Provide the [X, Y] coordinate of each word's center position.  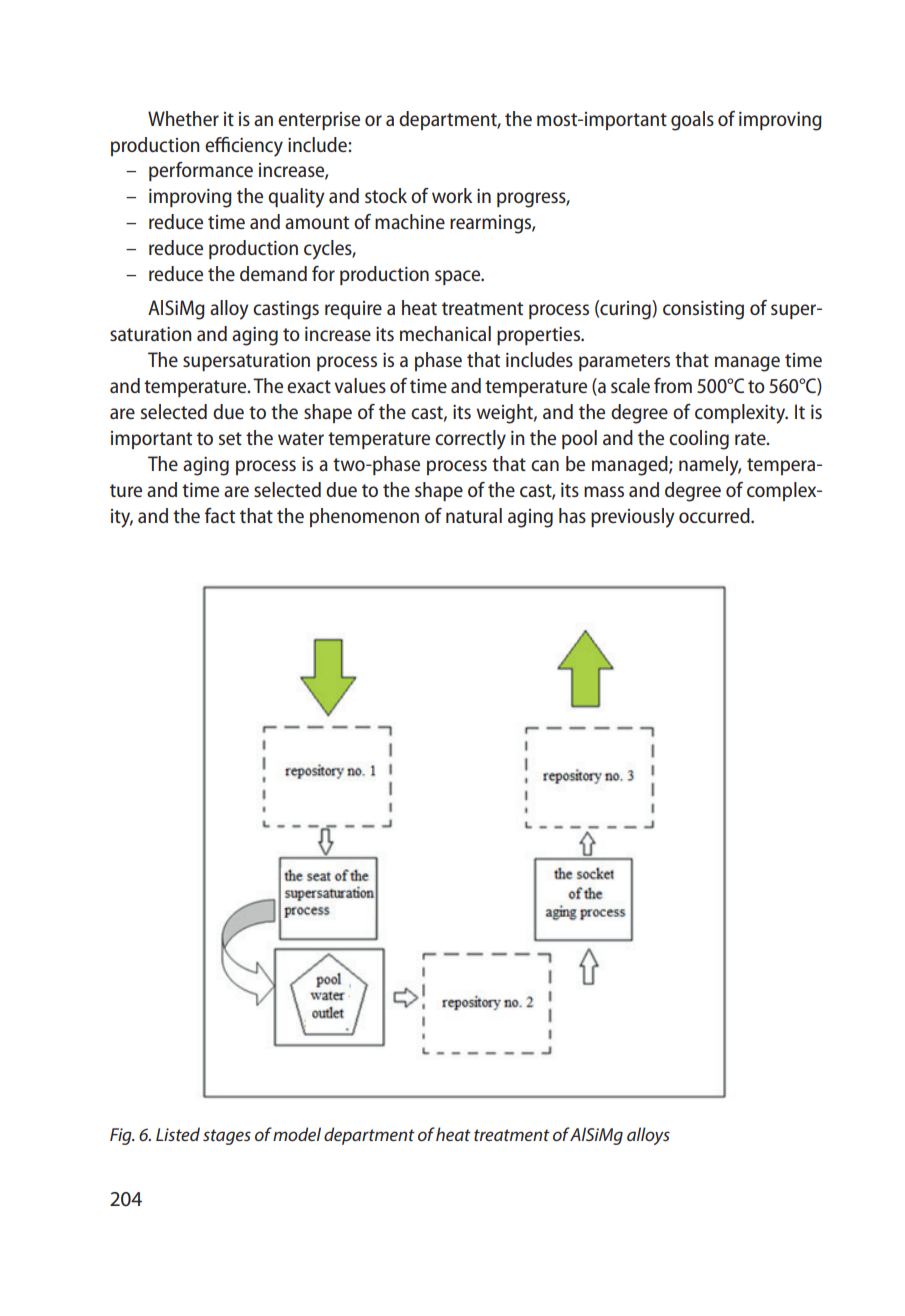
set [230, 438]
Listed [178, 1134]
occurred [715, 515]
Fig [122, 1136]
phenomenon [364, 517]
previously [632, 518]
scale [630, 385]
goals [692, 121]
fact [220, 515]
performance [201, 171]
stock [386, 195]
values [360, 385]
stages [227, 1137]
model [297, 1134]
